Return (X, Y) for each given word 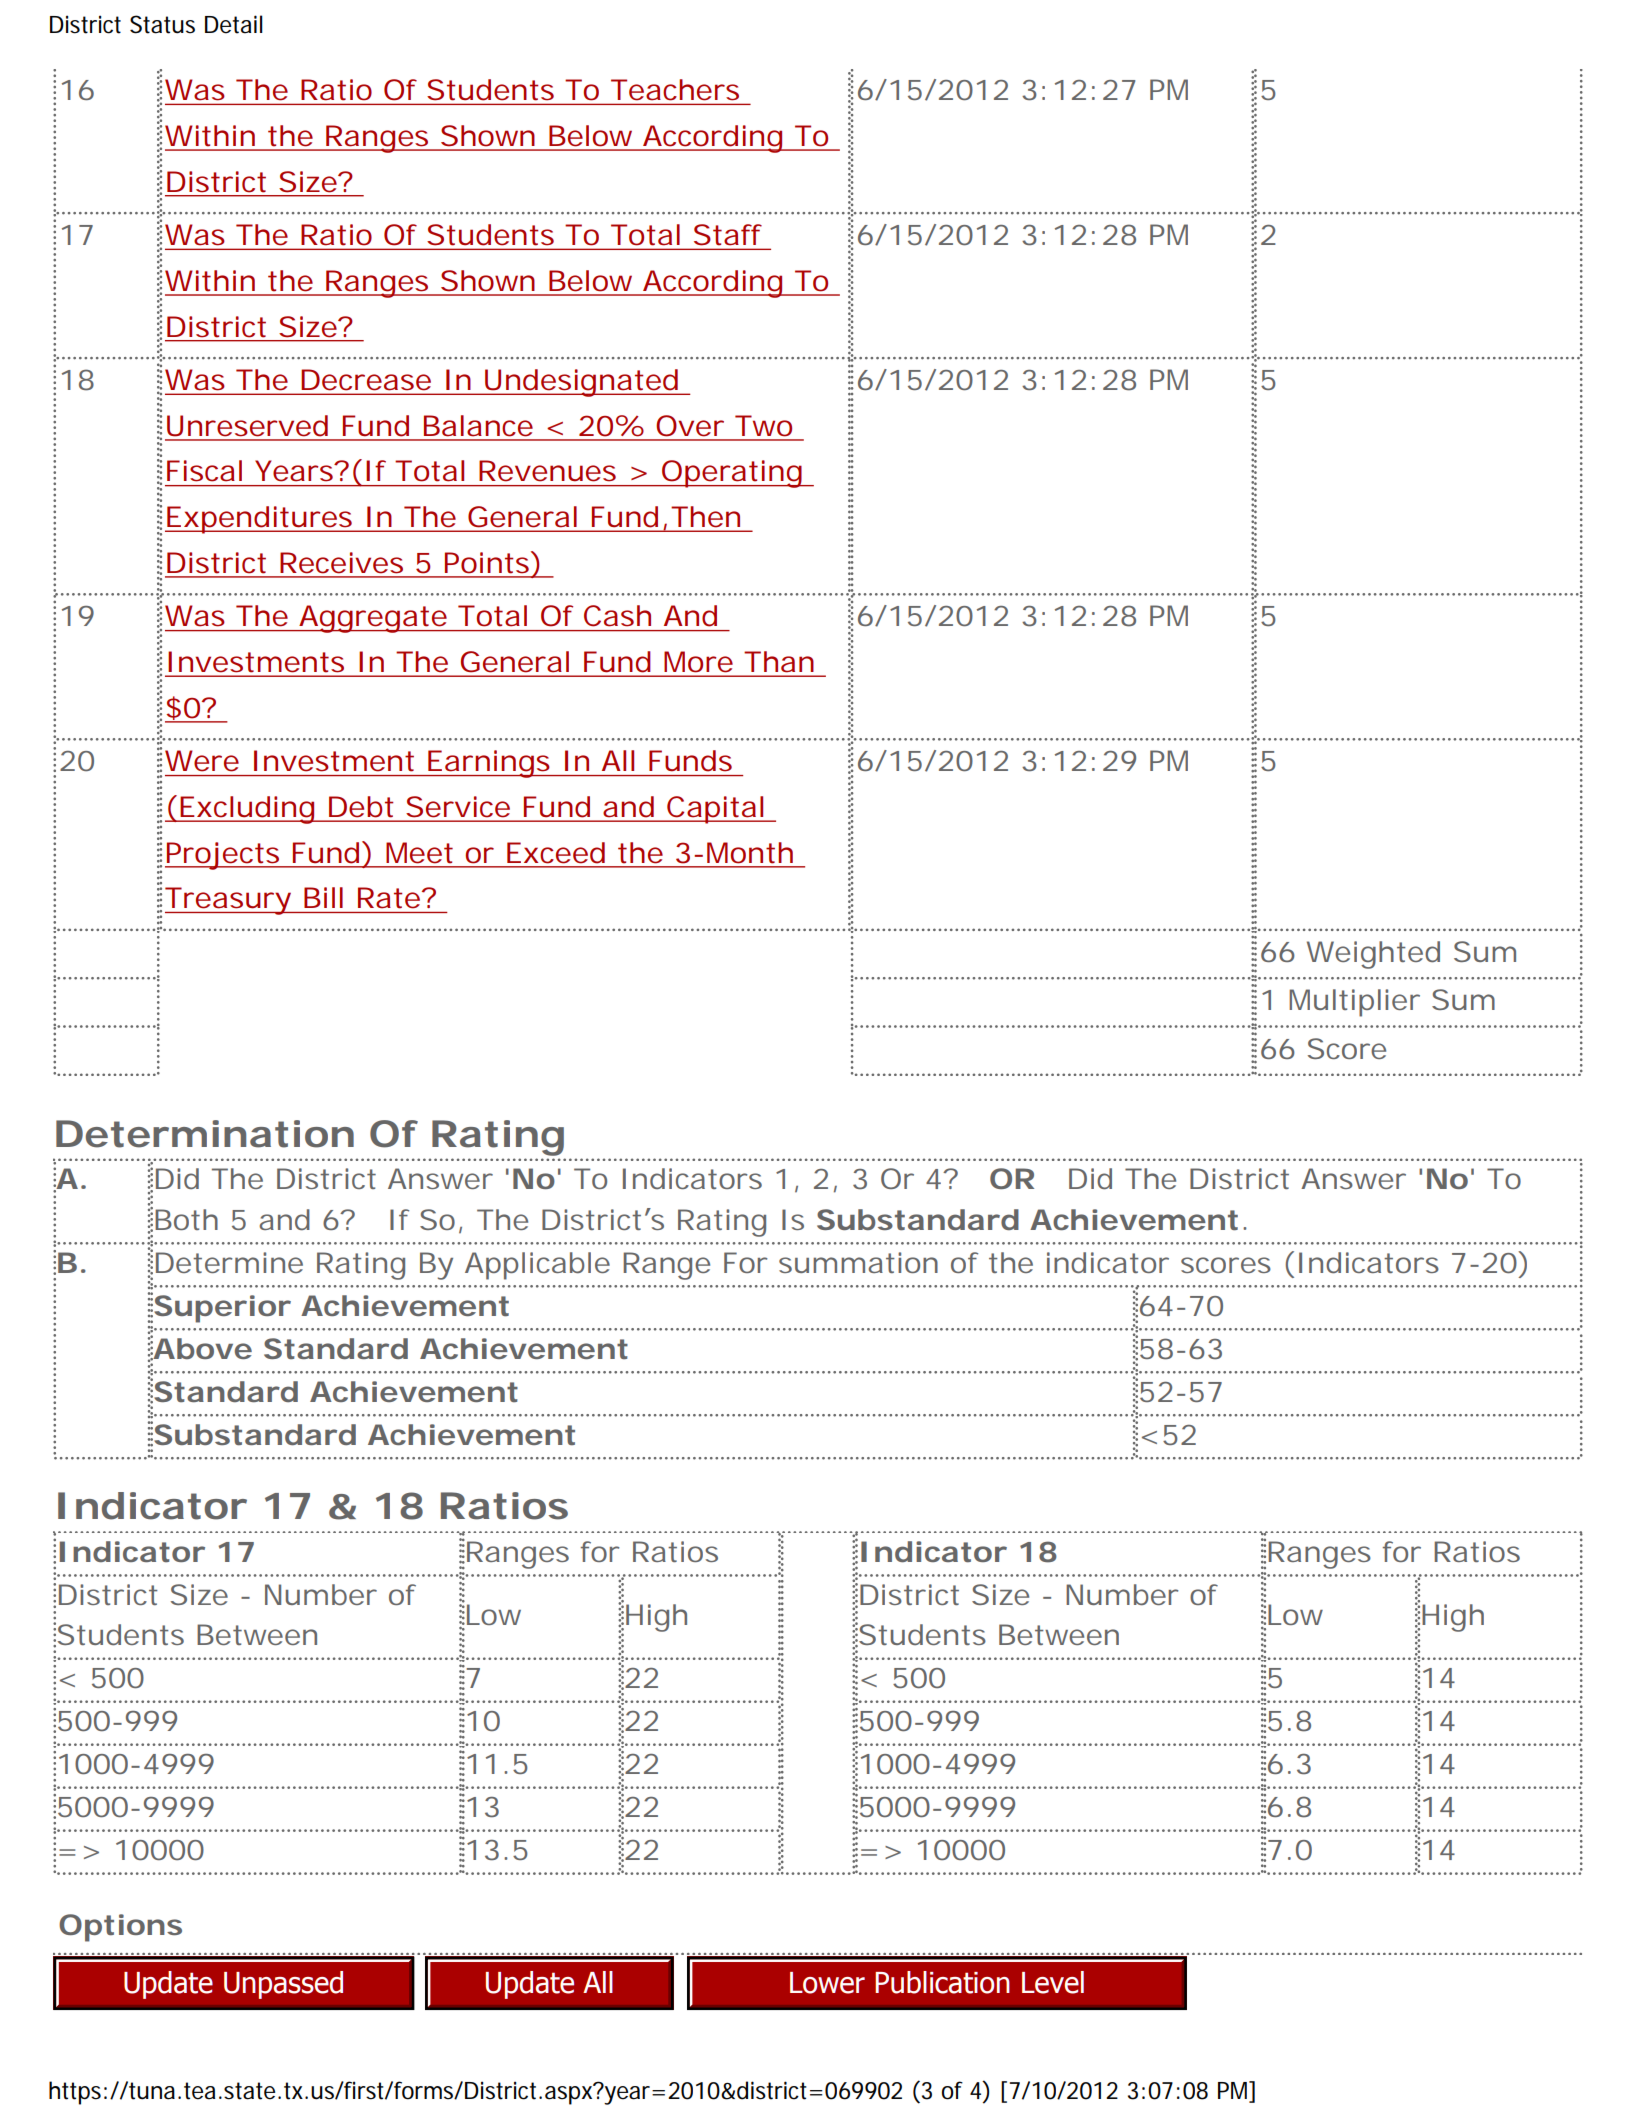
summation (858, 1262)
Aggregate (372, 619)
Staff (728, 234)
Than (779, 661)
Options (120, 1928)
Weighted (1373, 955)
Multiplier (1354, 1003)
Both (186, 1219)
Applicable (537, 1266)
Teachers (675, 89)
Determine (229, 1262)
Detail (234, 24)
